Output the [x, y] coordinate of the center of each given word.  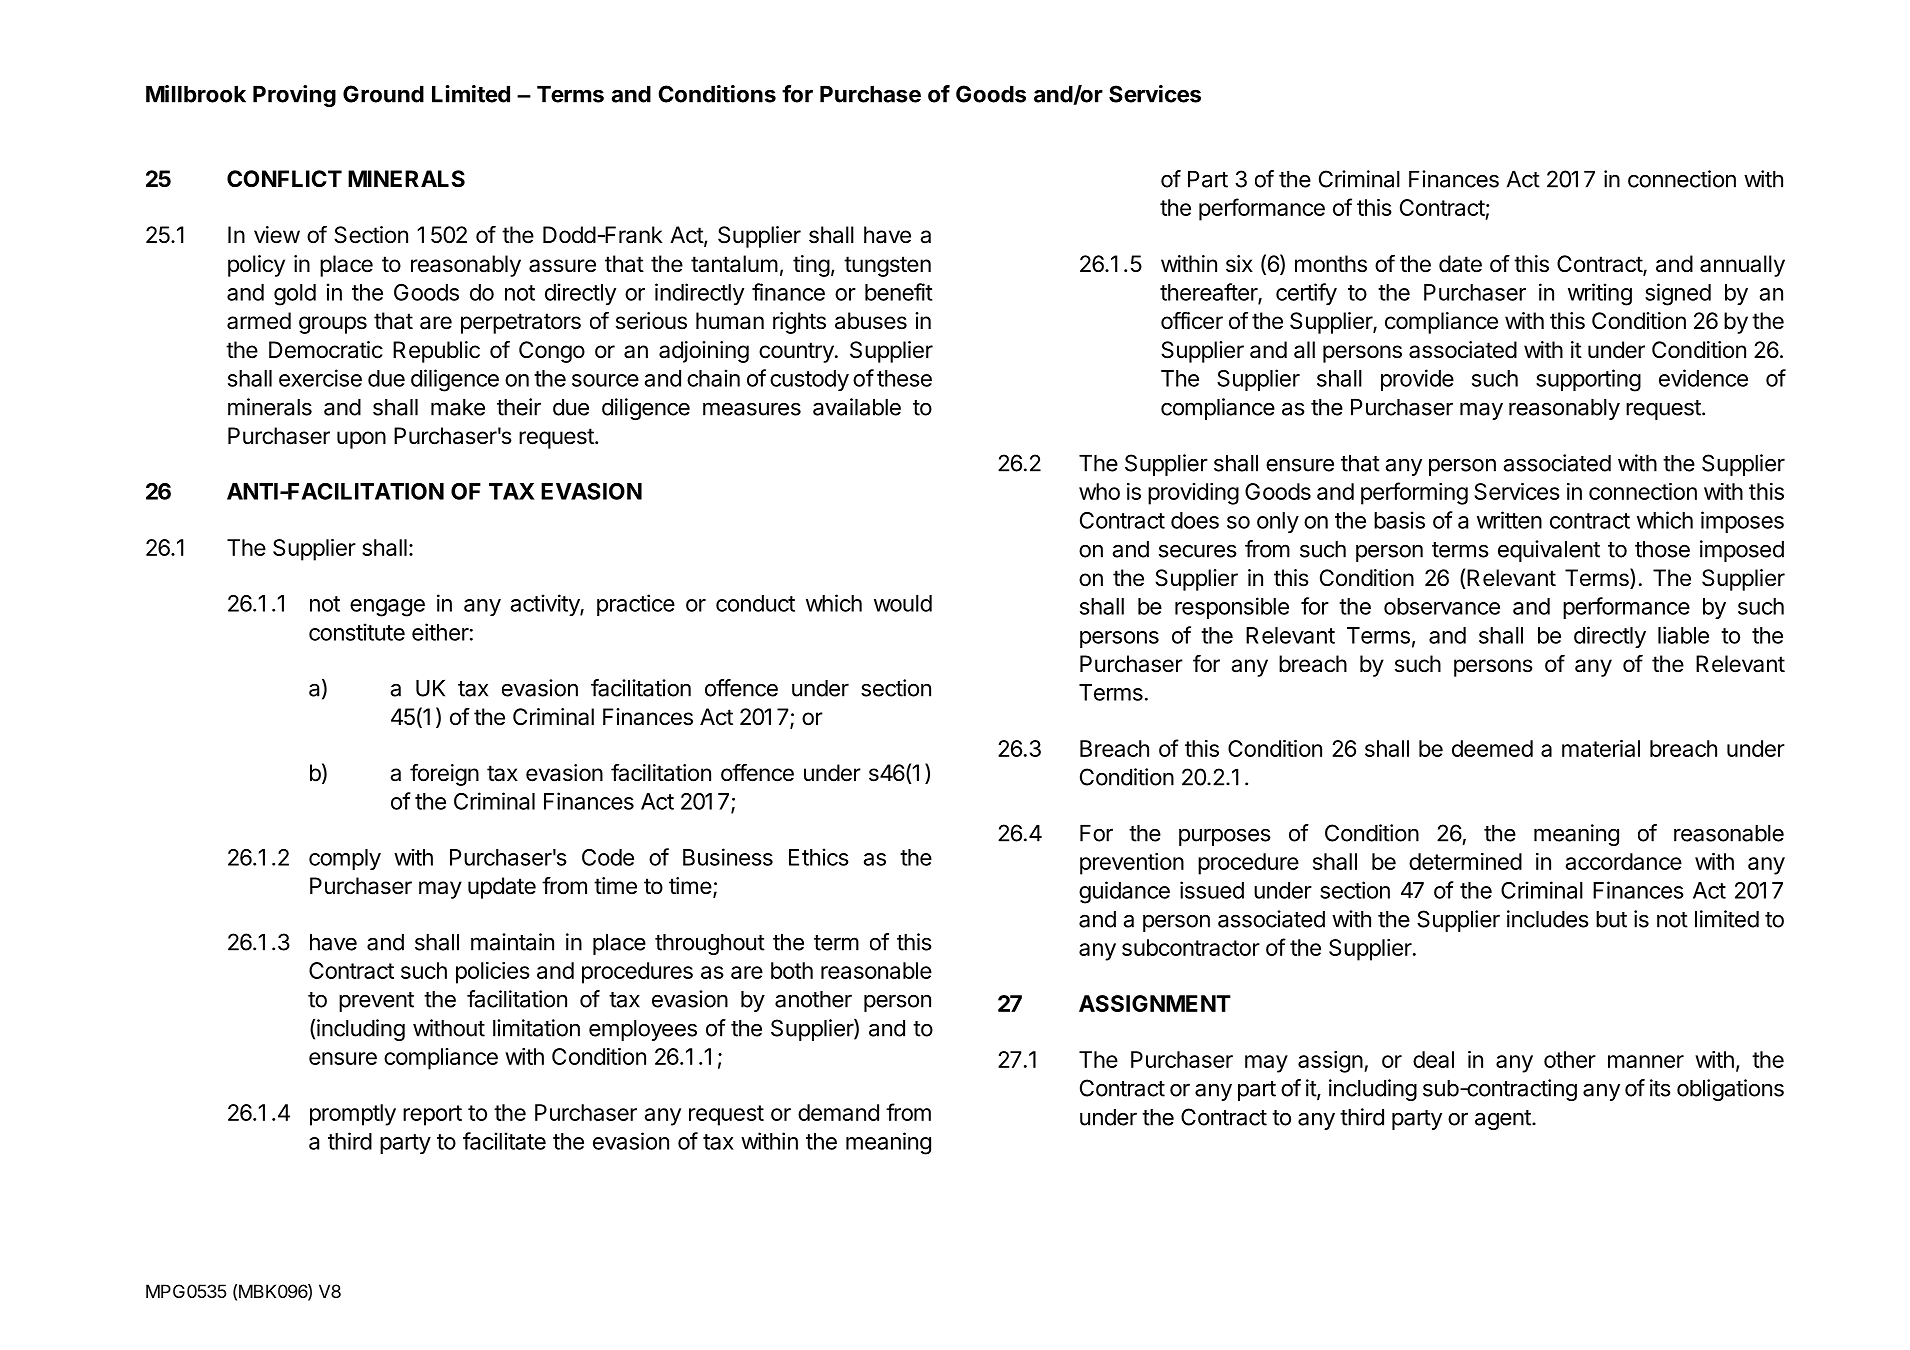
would [903, 603]
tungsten [887, 266]
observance [1442, 606]
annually [1742, 266]
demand [838, 1112]
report [432, 1115]
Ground [383, 94]
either [440, 632]
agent [1504, 1120]
